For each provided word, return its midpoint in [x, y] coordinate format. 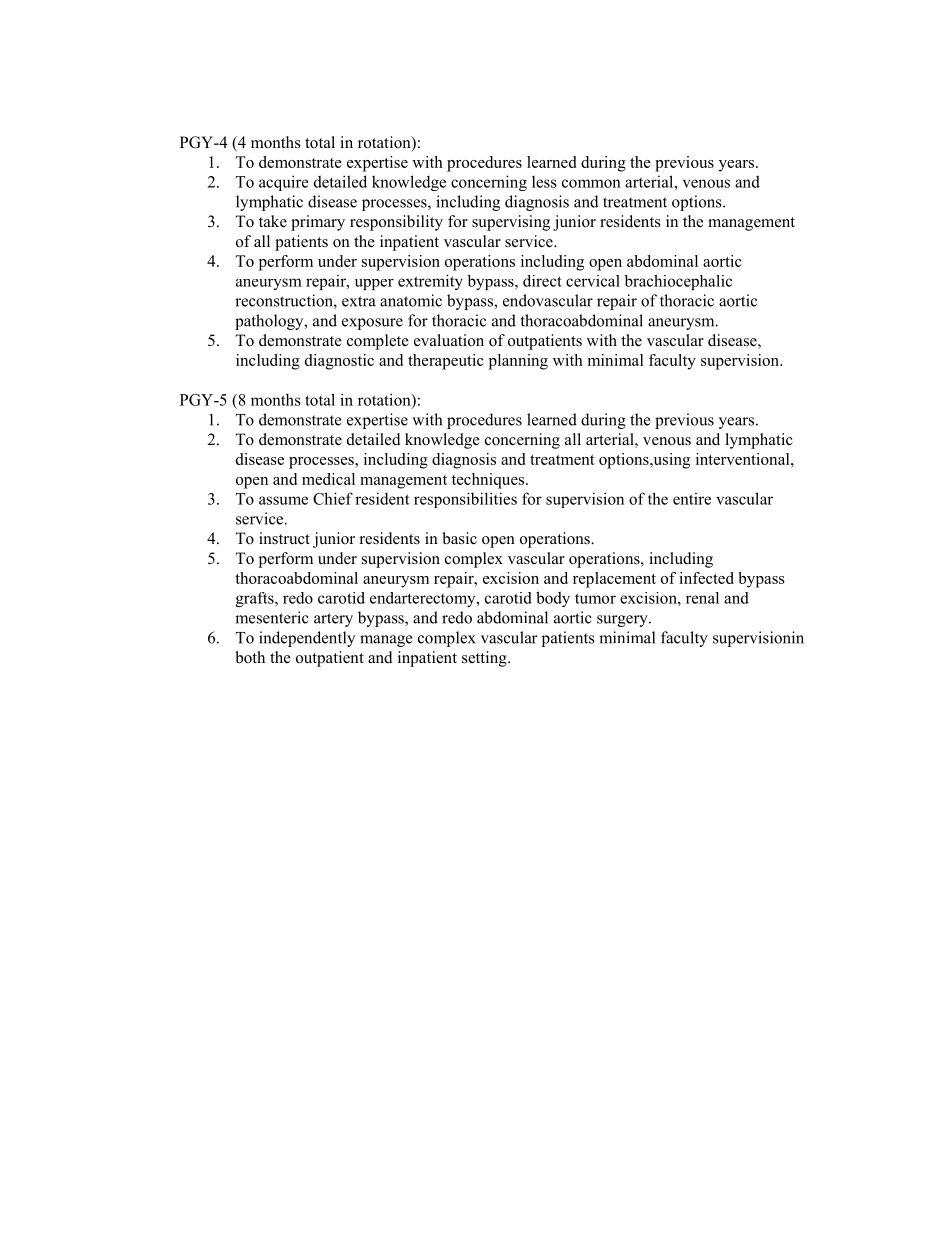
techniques [489, 481]
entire [692, 499]
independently [307, 639]
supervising [511, 223]
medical [328, 479]
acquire [284, 183]
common [591, 183]
